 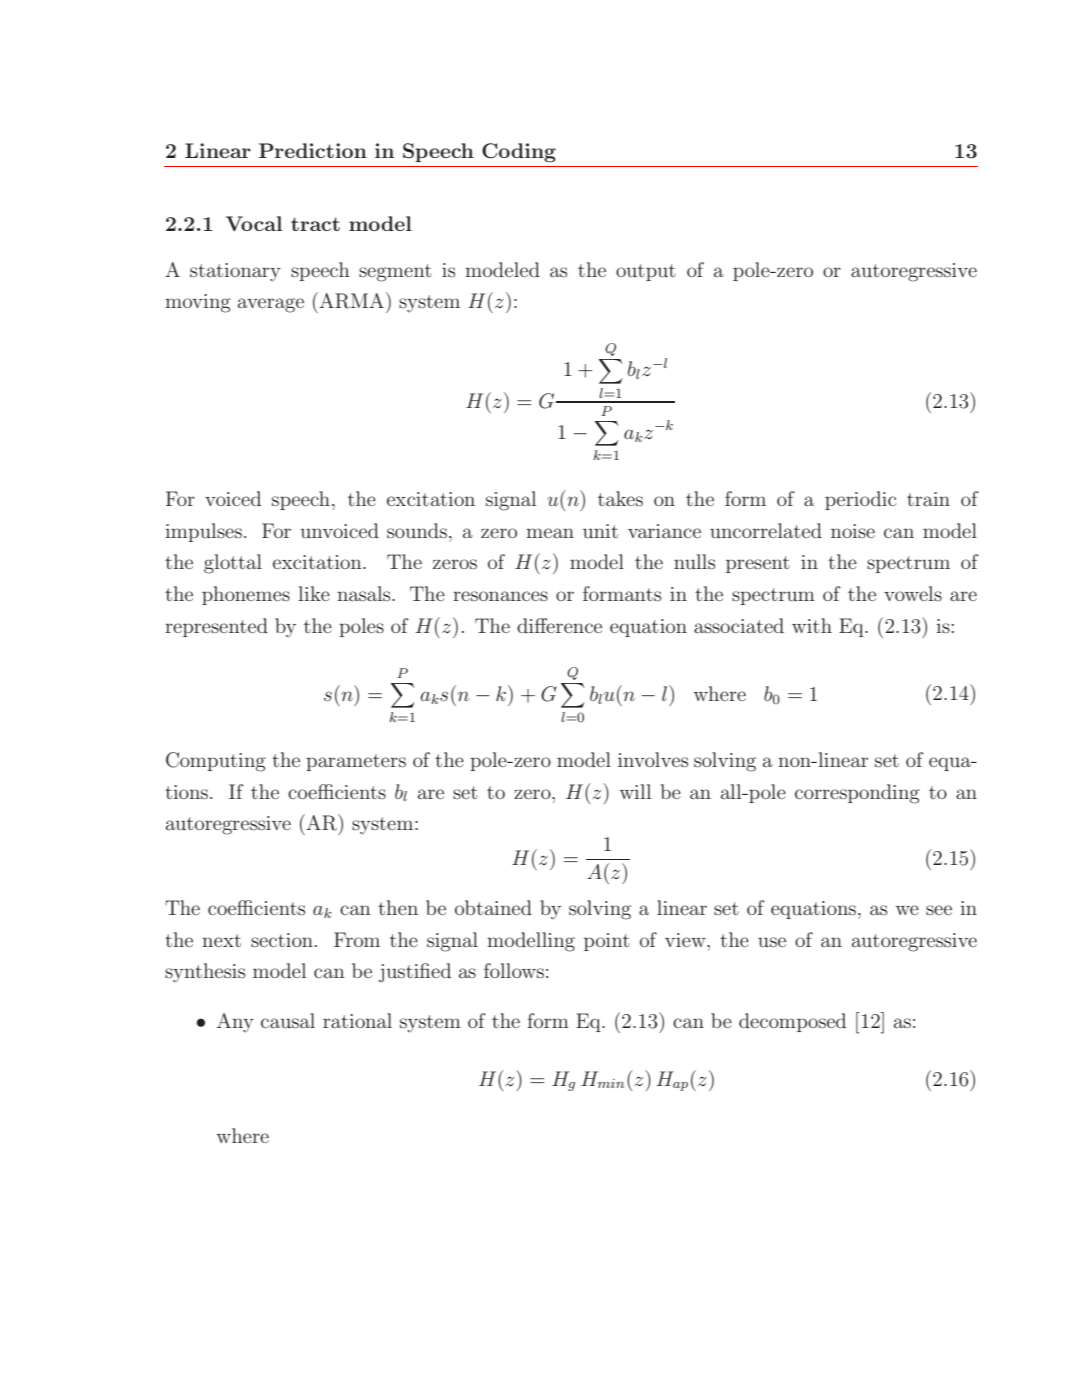 I want to click on corresponding, so click(x=857, y=794).
